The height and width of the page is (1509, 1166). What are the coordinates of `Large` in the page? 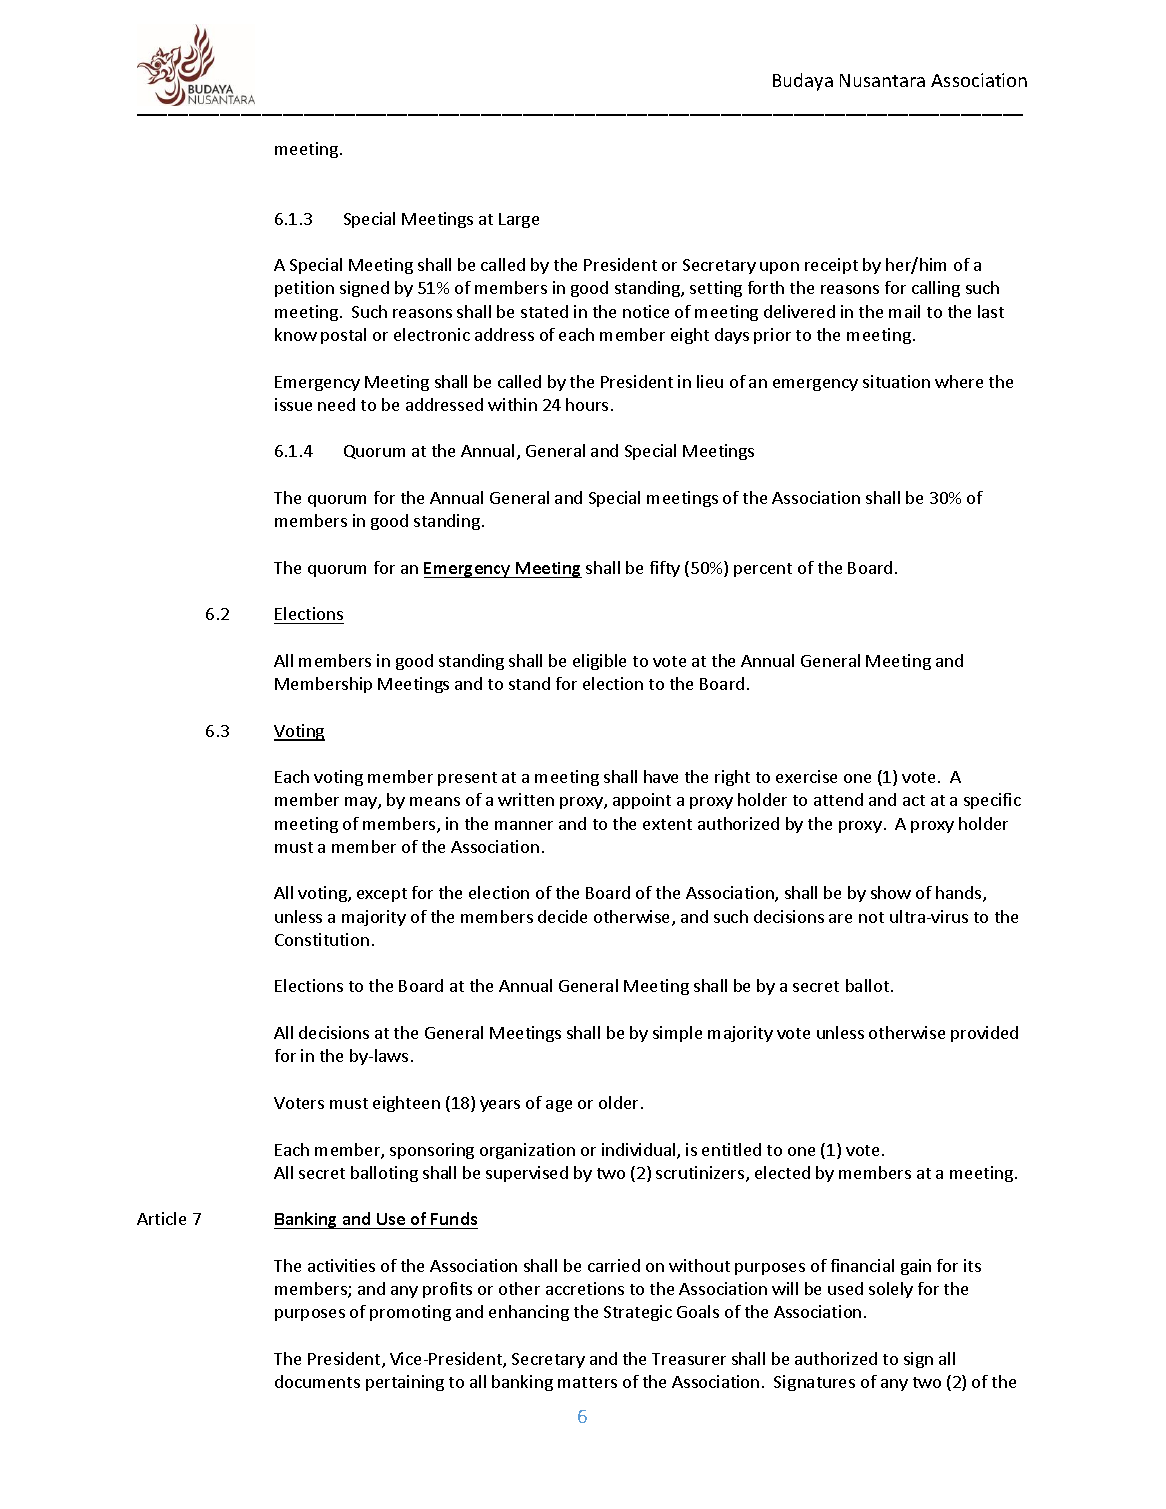 It's located at (519, 220).
